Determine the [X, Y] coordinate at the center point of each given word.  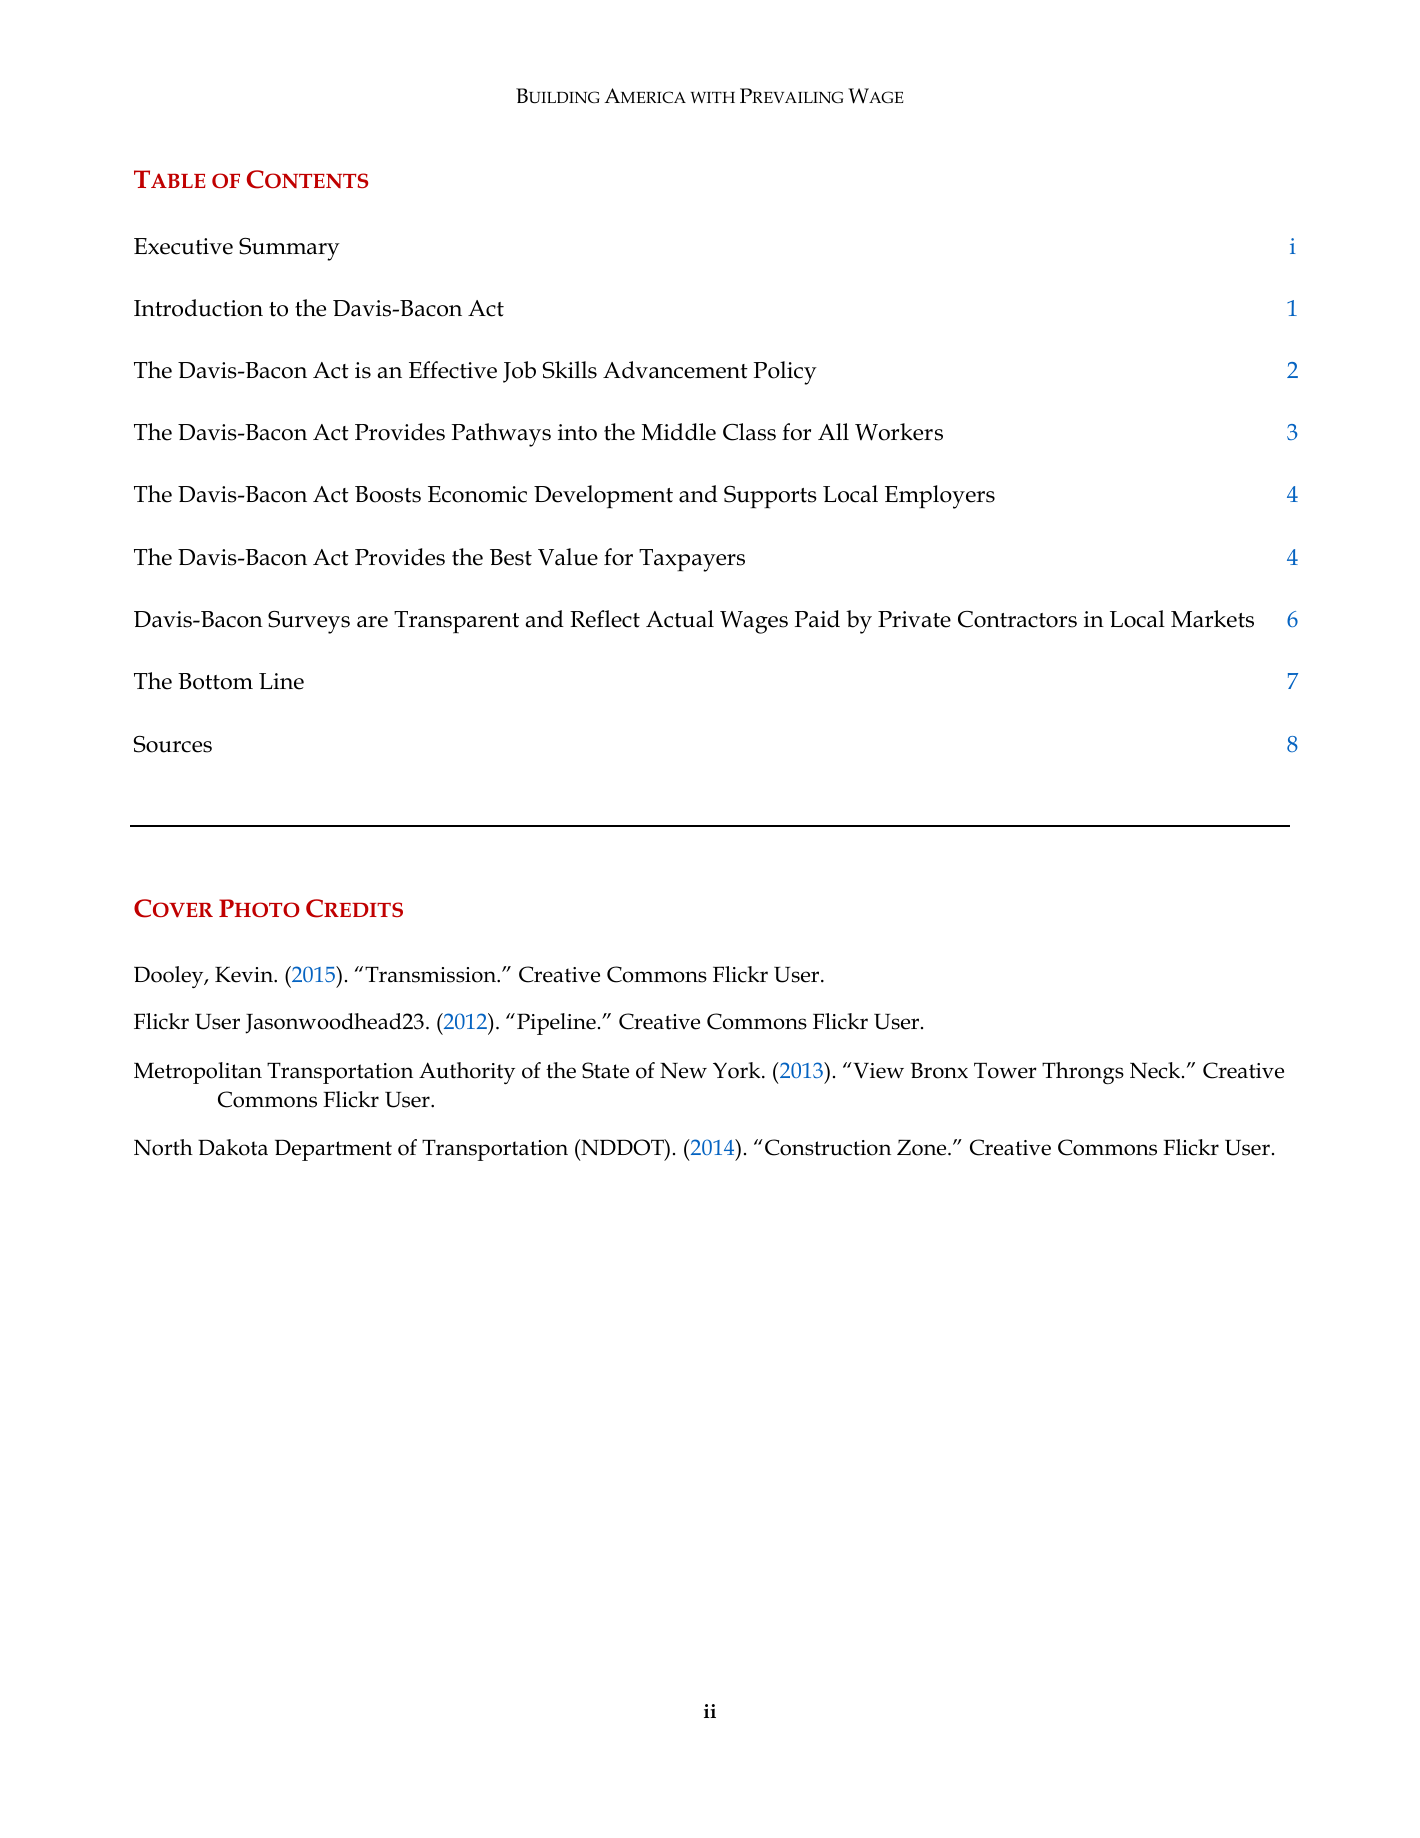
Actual [680, 619]
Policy [785, 373]
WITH [712, 97]
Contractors [1017, 619]
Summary [289, 249]
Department [333, 1150]
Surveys [309, 622]
